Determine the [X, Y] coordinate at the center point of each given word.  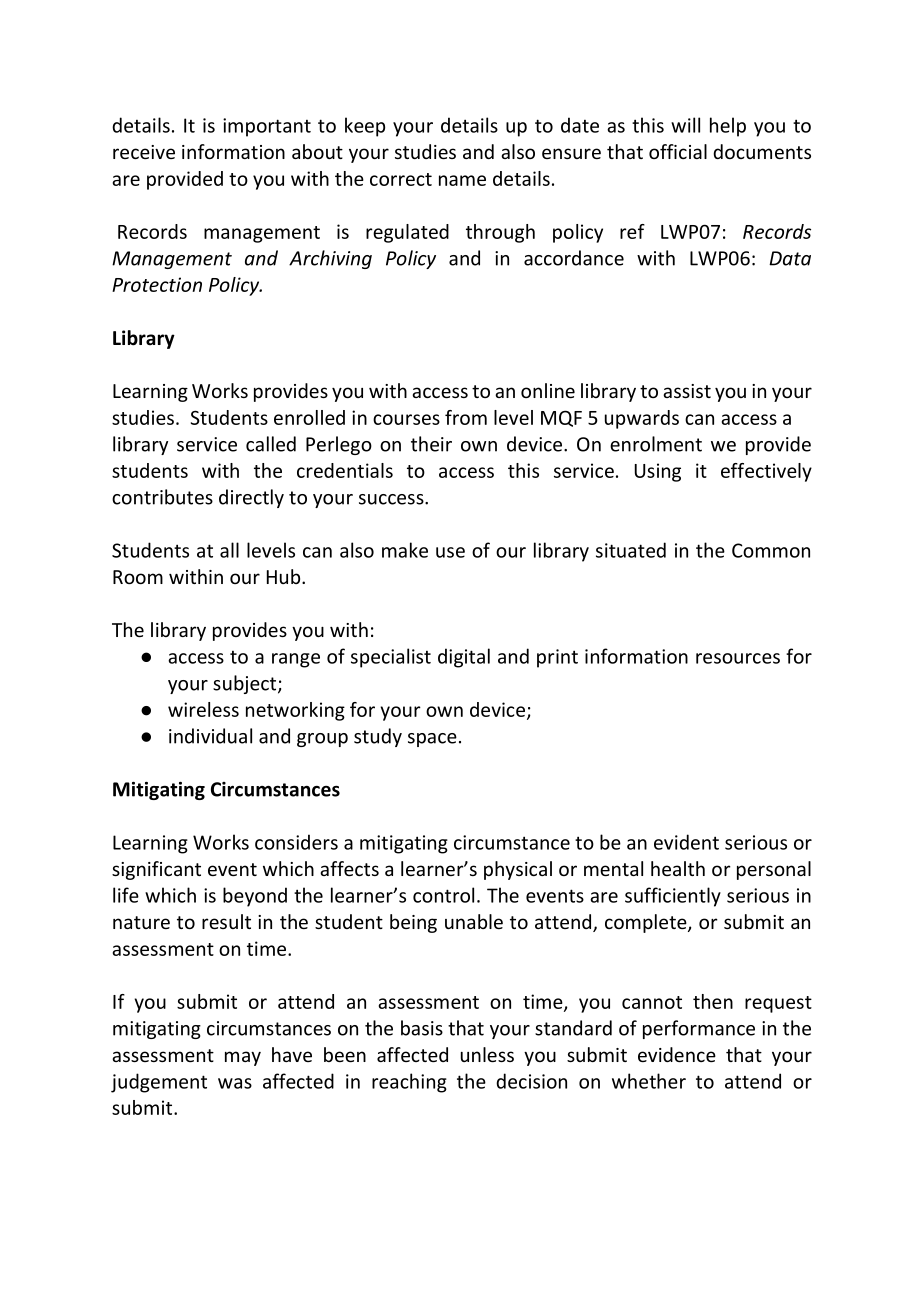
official [678, 151]
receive [144, 152]
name [462, 180]
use [450, 552]
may [243, 1058]
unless [487, 1054]
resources [738, 658]
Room [138, 577]
